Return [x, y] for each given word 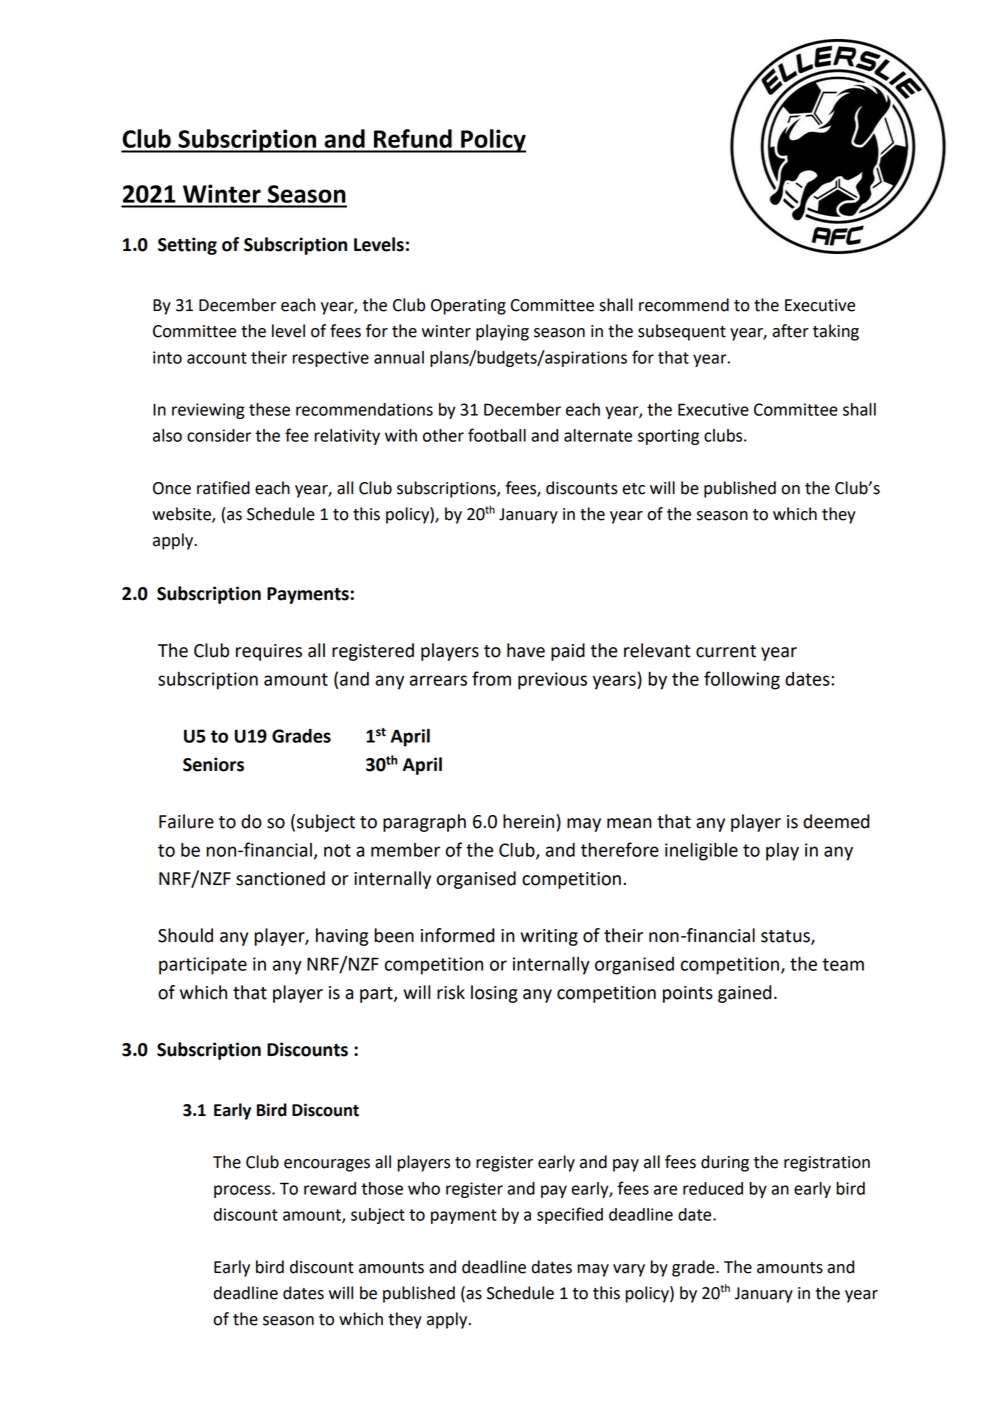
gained [745, 994]
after [790, 331]
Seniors [213, 764]
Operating [468, 307]
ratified [223, 488]
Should [185, 935]
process [243, 1191]
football [497, 435]
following [742, 680]
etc [633, 489]
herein [530, 821]
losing [494, 994]
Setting [187, 246]
